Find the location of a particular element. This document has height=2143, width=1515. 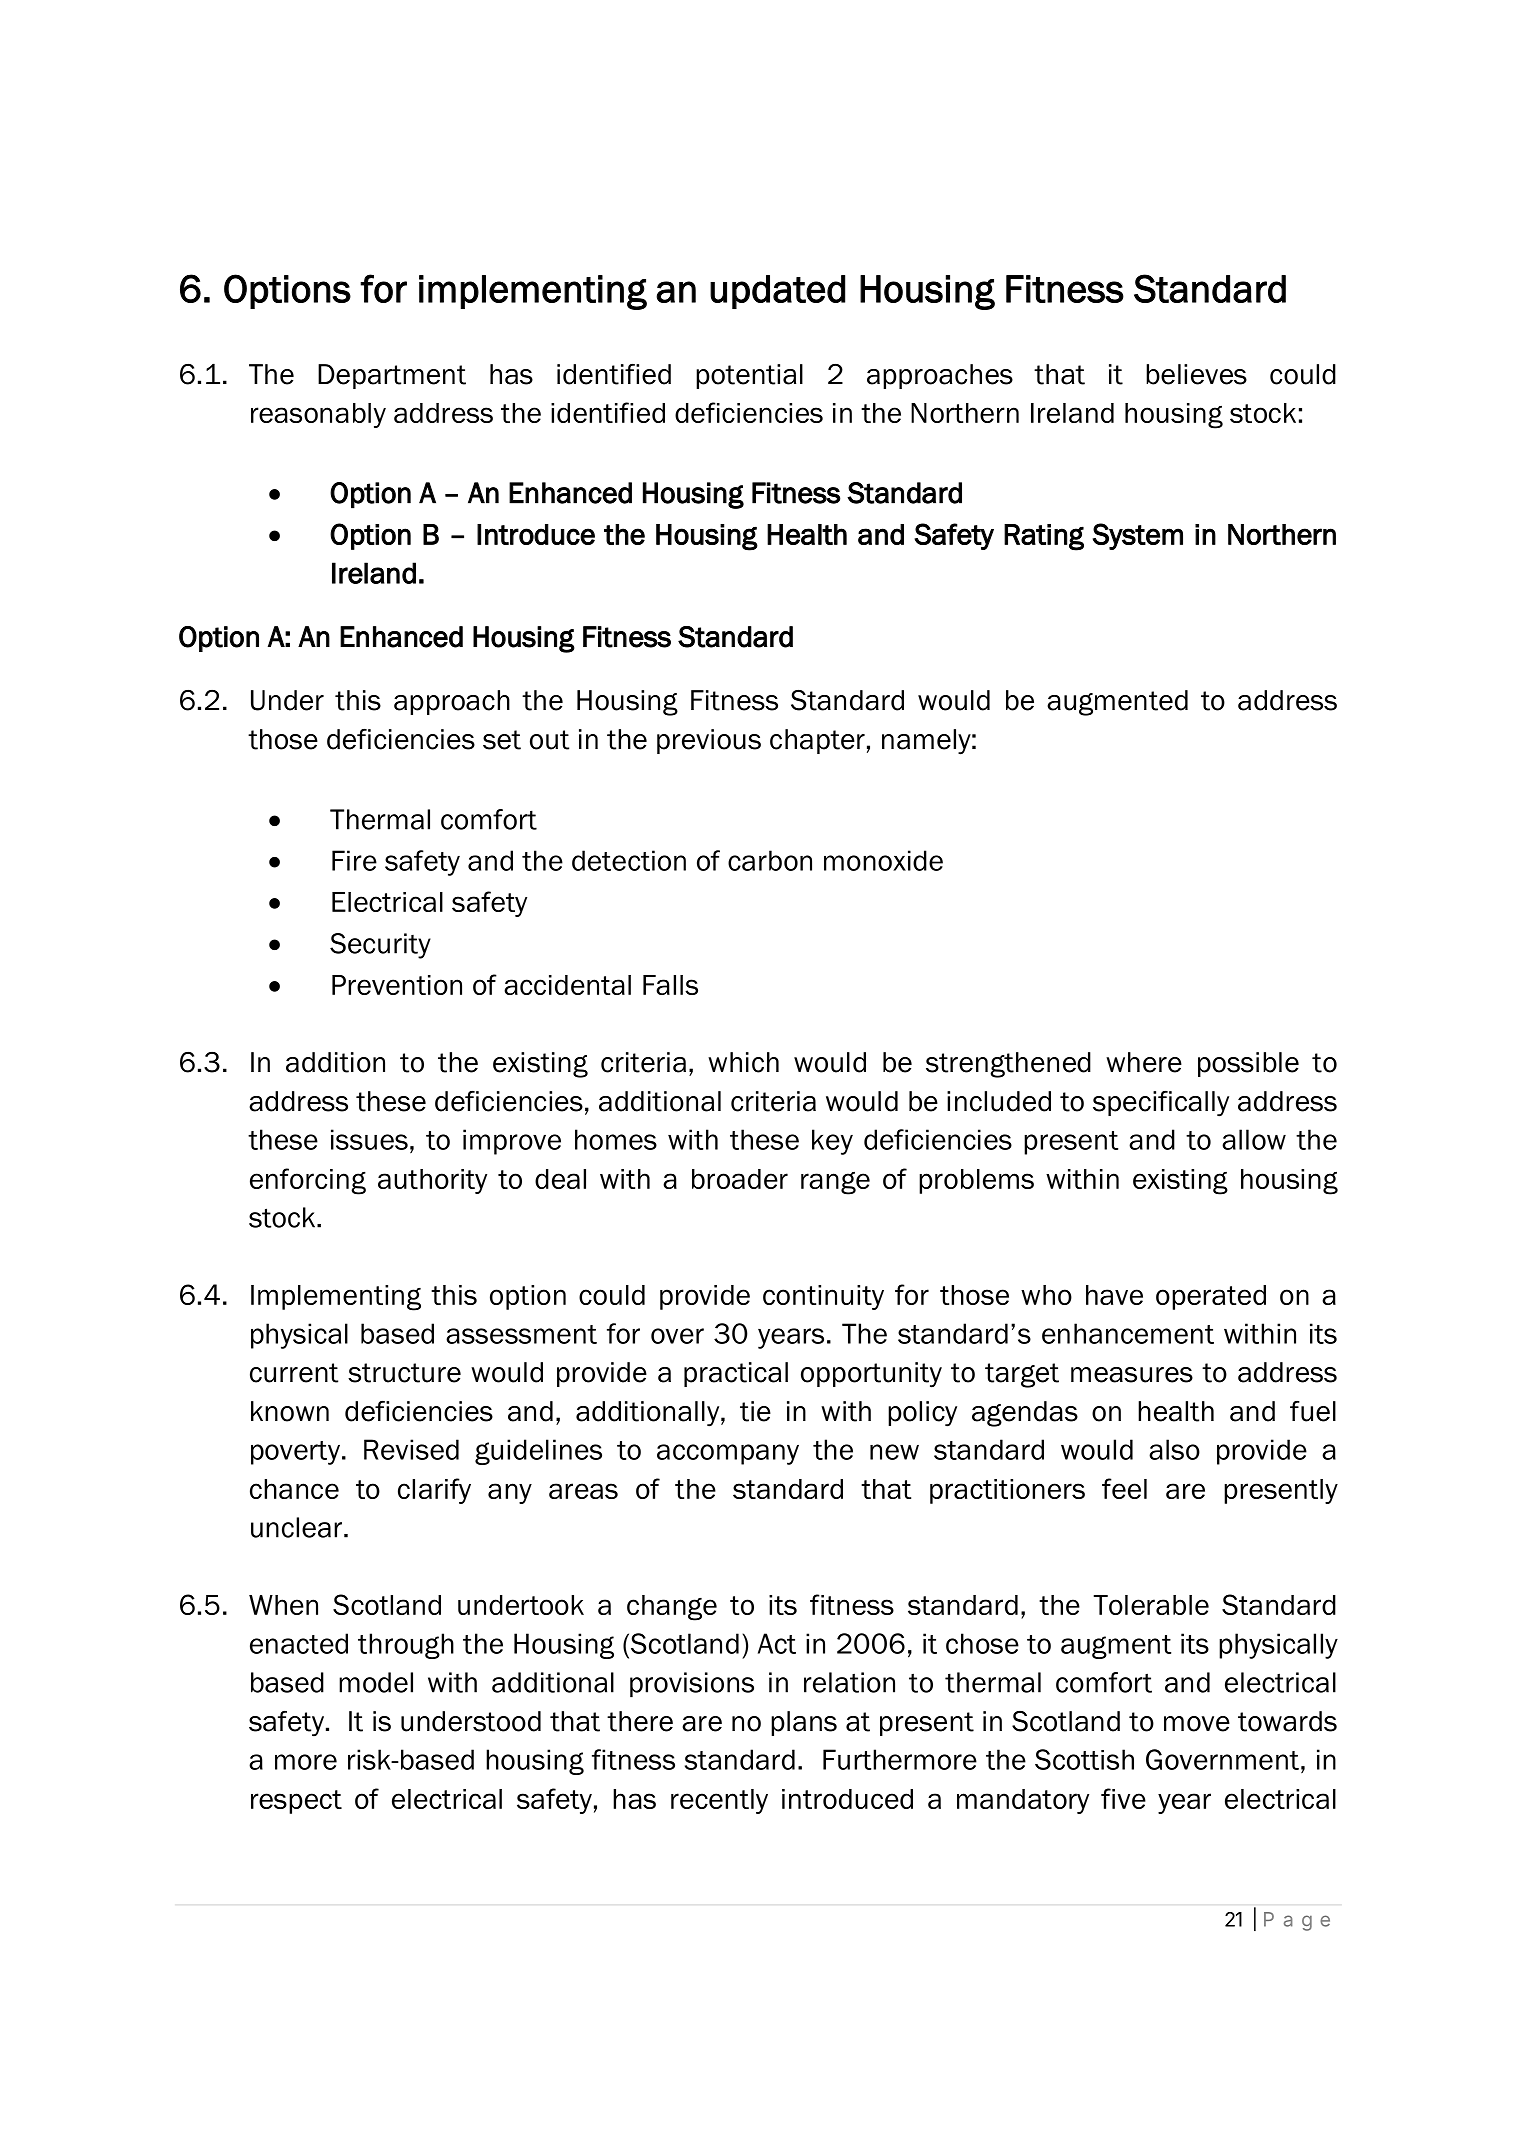

monoxide is located at coordinates (883, 860).
